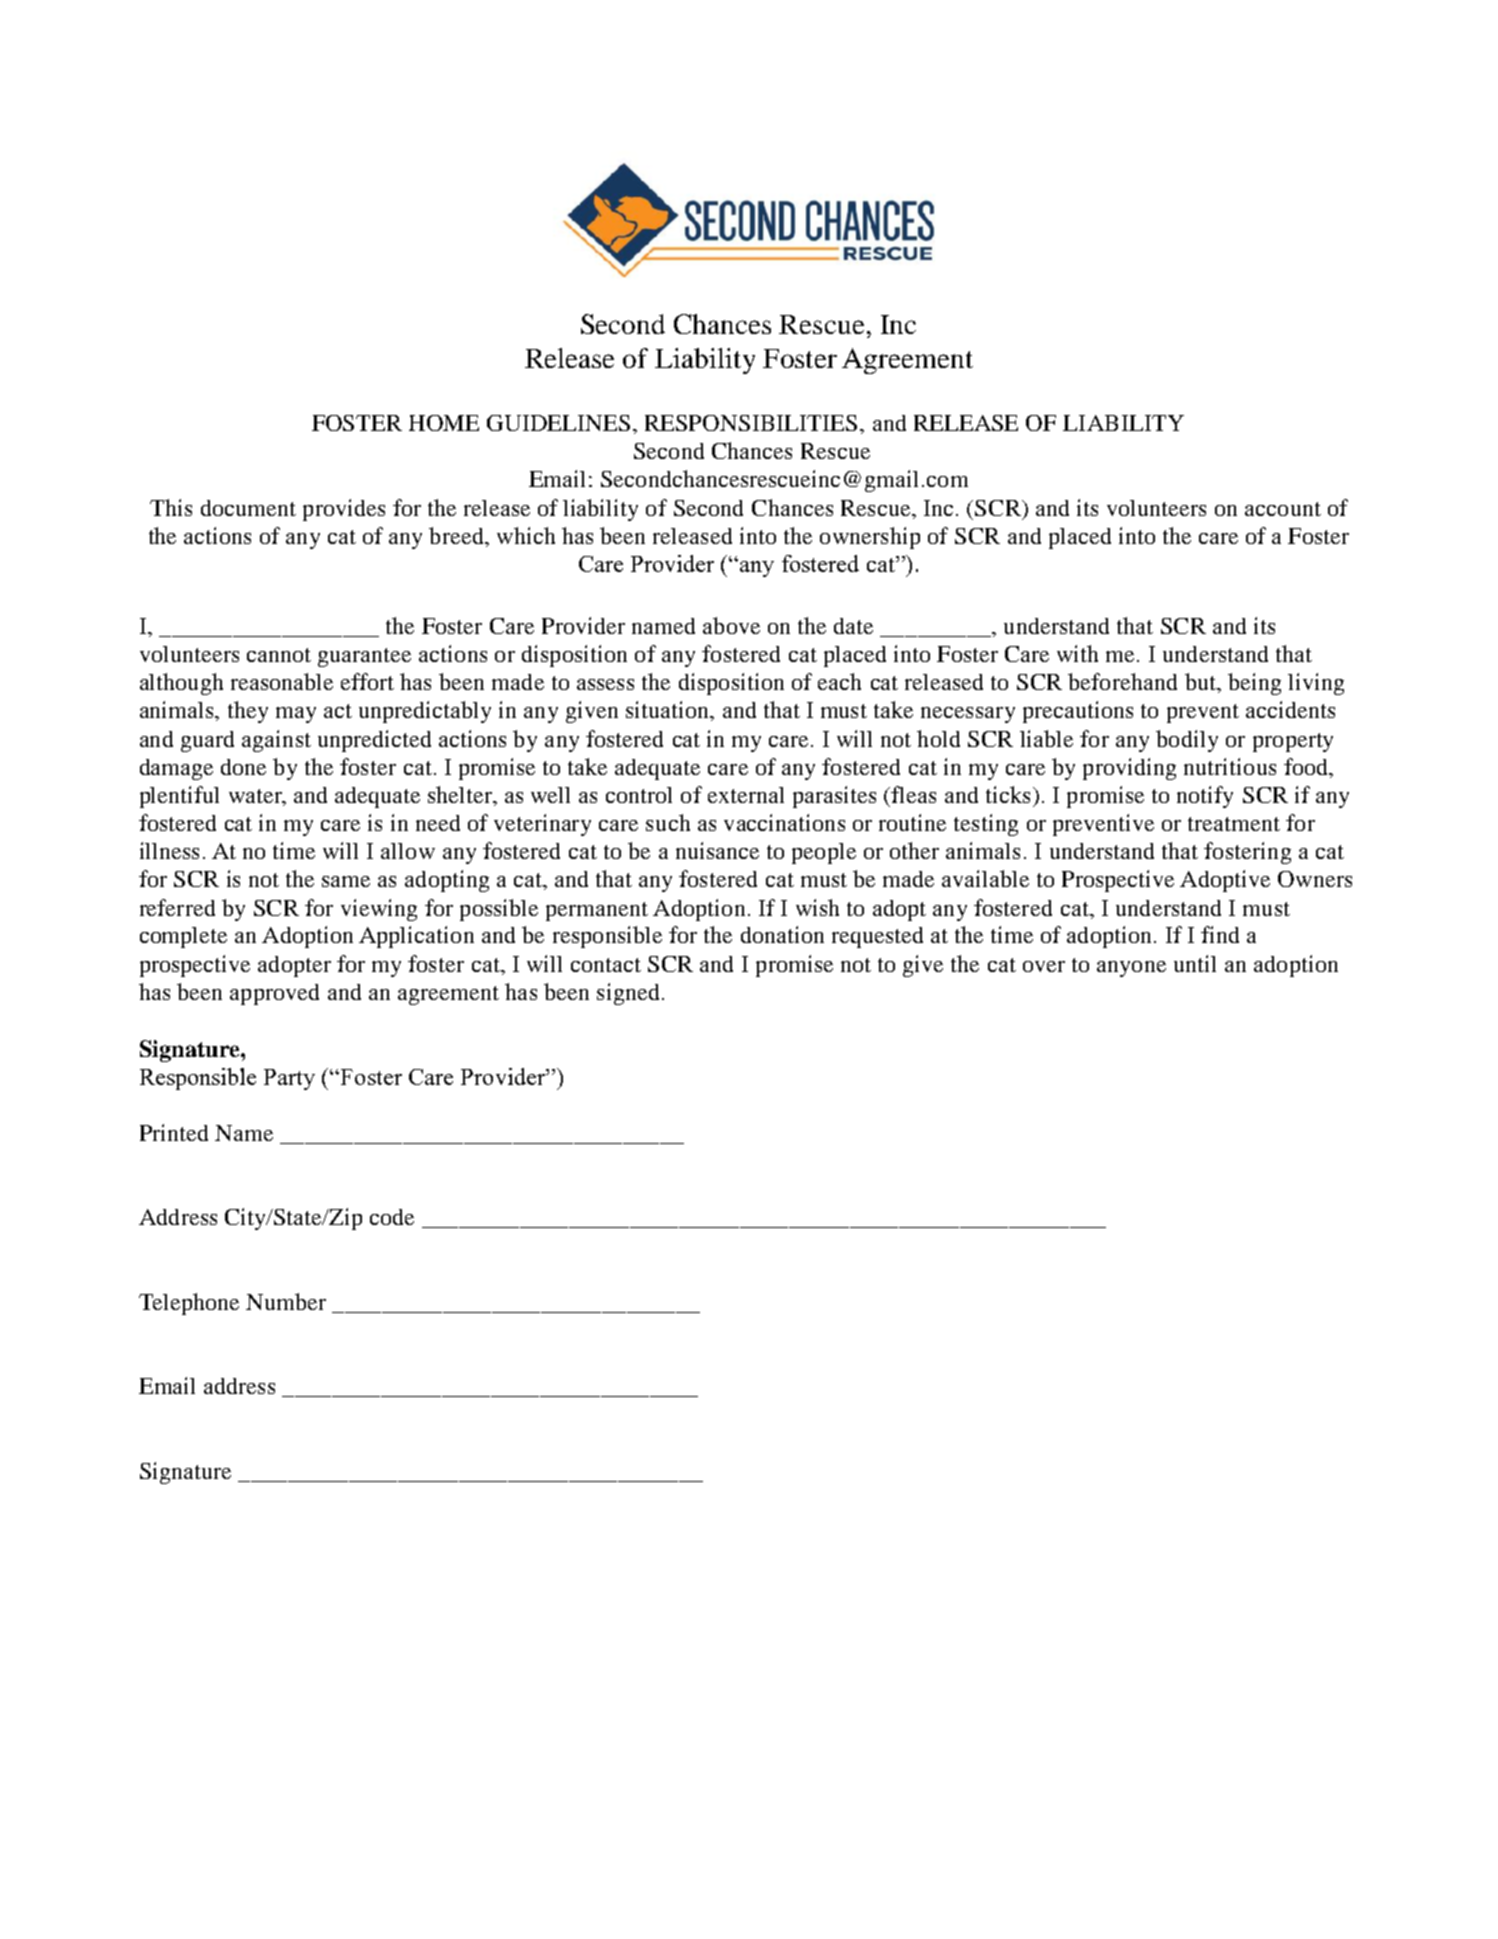 The width and height of the document is (1498, 1939). What do you see at coordinates (1283, 509) in the document?
I see `account` at bounding box center [1283, 509].
